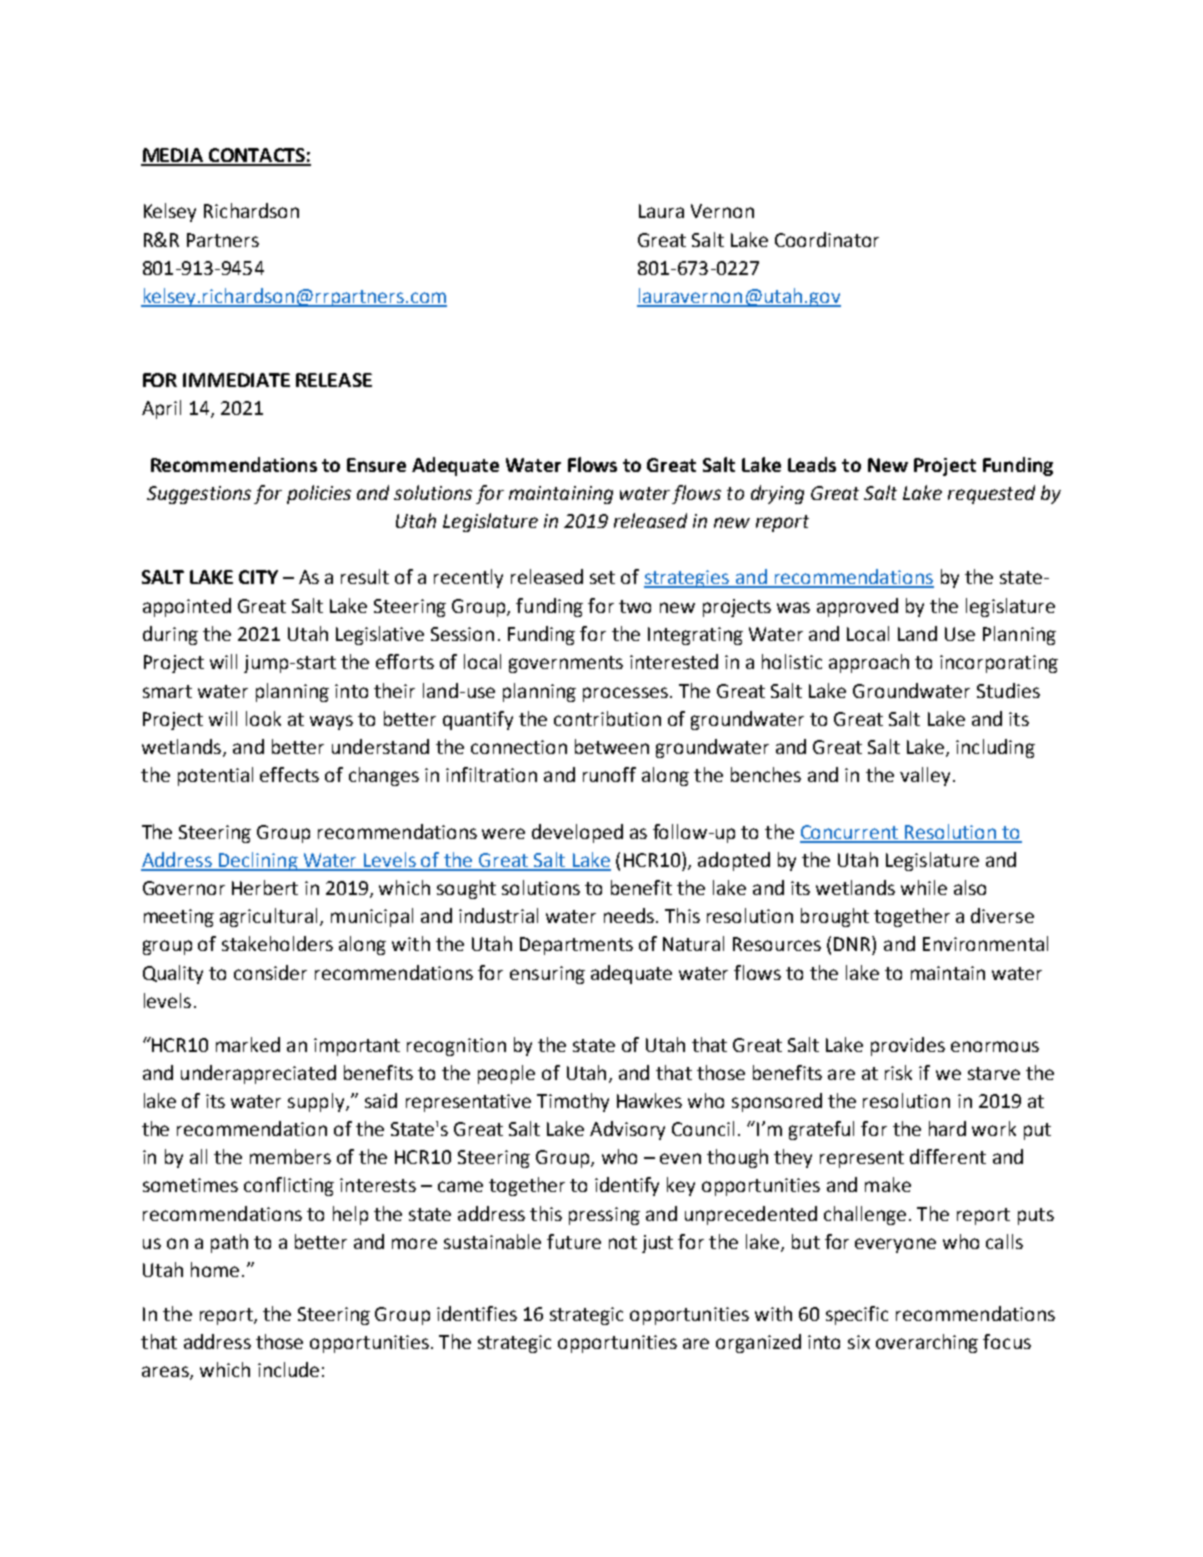 This image has height=1557, width=1203. Describe the element at coordinates (985, 943) in the image. I see `Environmental` at that location.
